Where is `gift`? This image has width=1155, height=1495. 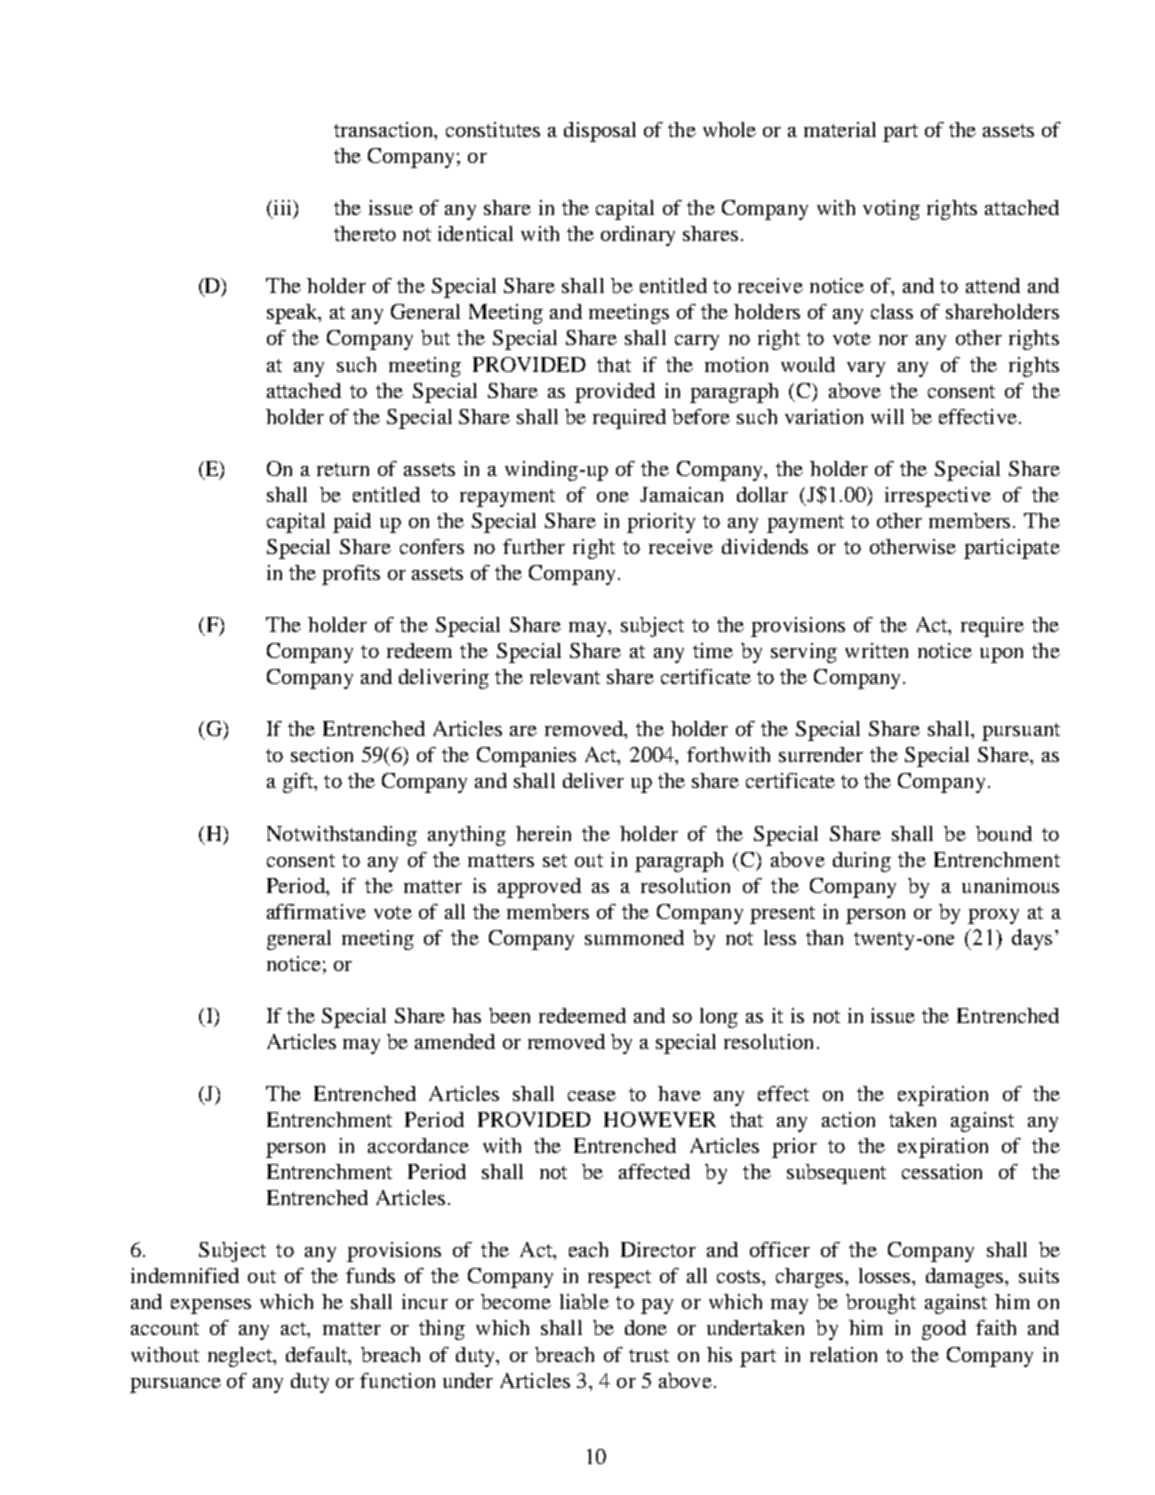 gift is located at coordinates (299, 783).
